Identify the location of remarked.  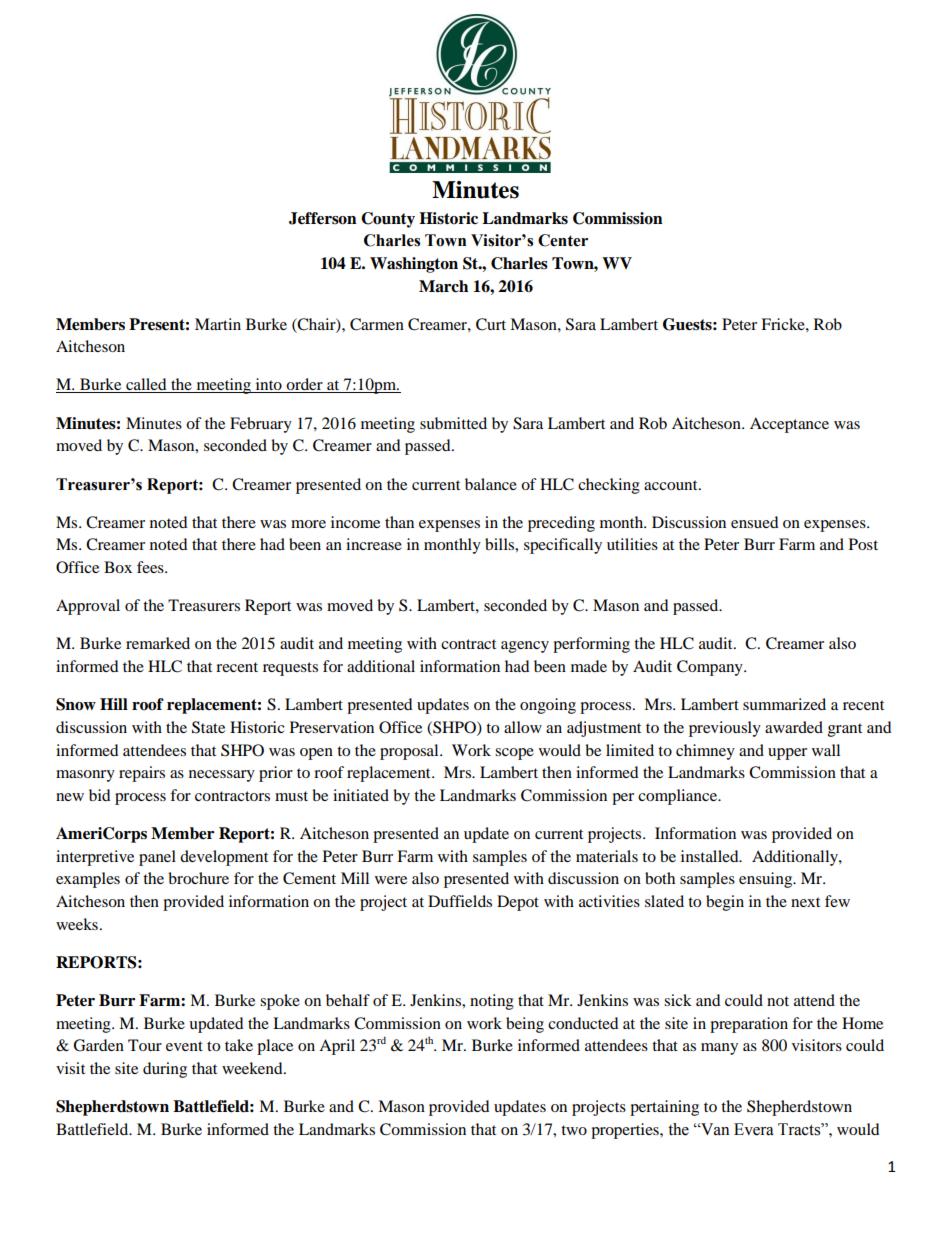
(158, 643).
